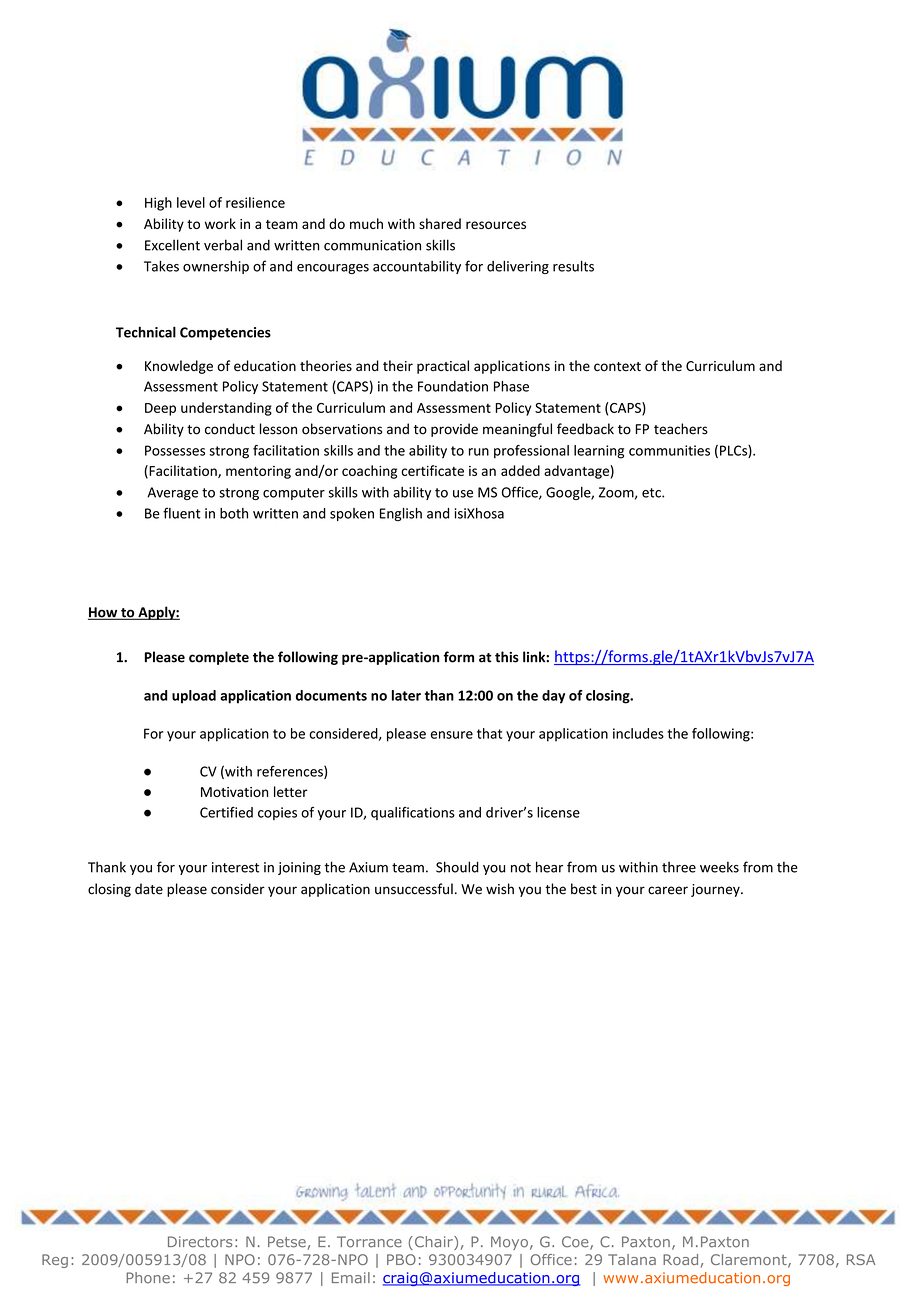 The height and width of the screenshot is (1308, 924). Describe the element at coordinates (680, 1259) in the screenshot. I see `Road` at that location.
